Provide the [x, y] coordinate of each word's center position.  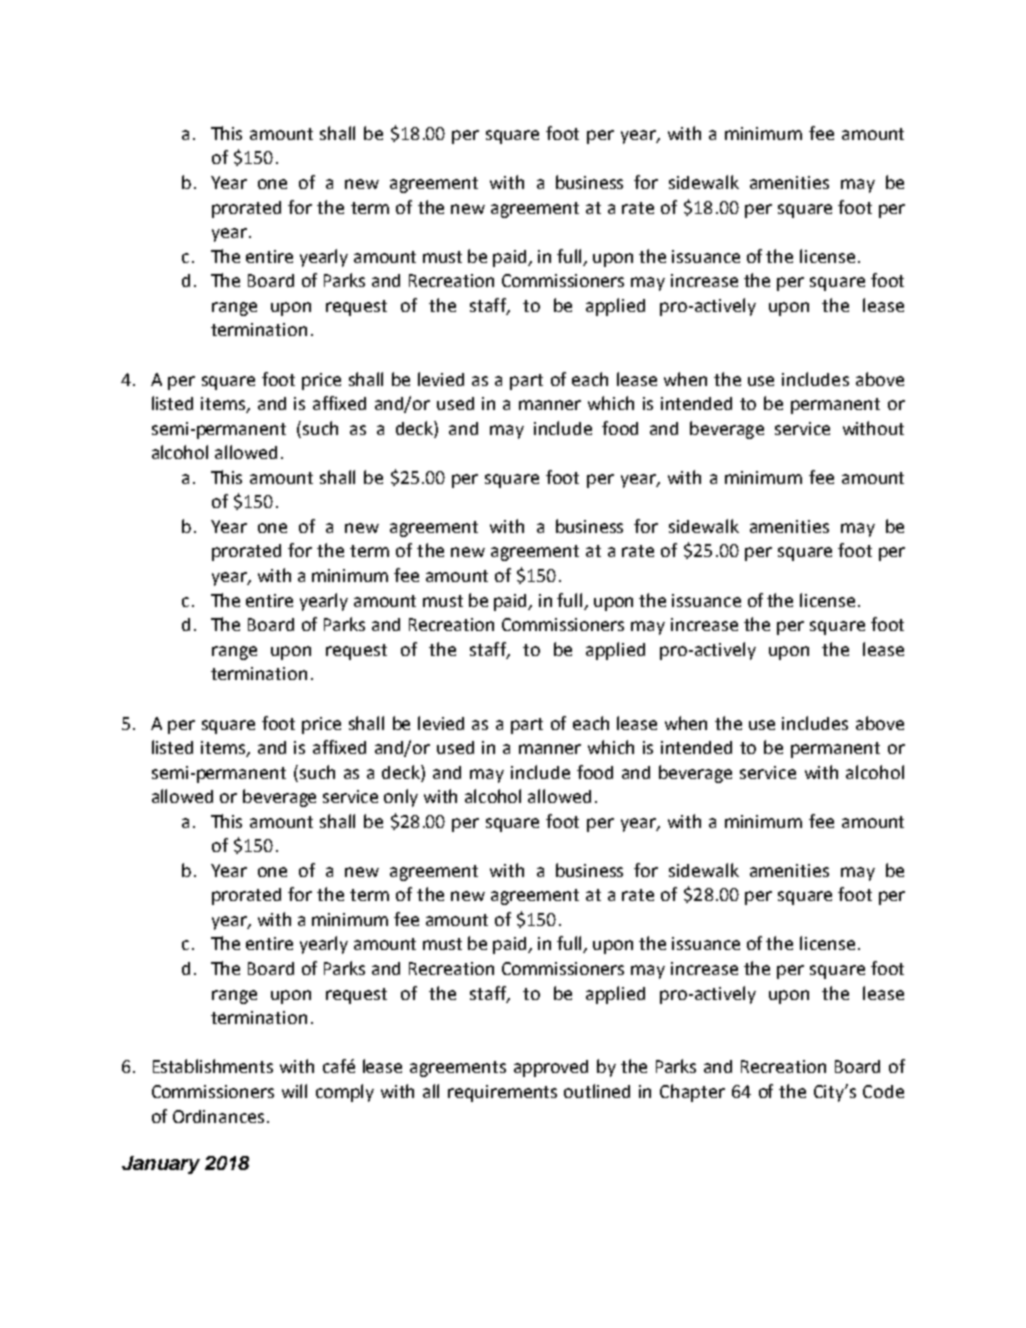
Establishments [213, 1066]
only [401, 798]
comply [345, 1093]
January [161, 1165]
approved [551, 1068]
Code [883, 1091]
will [294, 1091]
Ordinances [218, 1116]
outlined [597, 1091]
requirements [502, 1093]
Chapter [692, 1093]
